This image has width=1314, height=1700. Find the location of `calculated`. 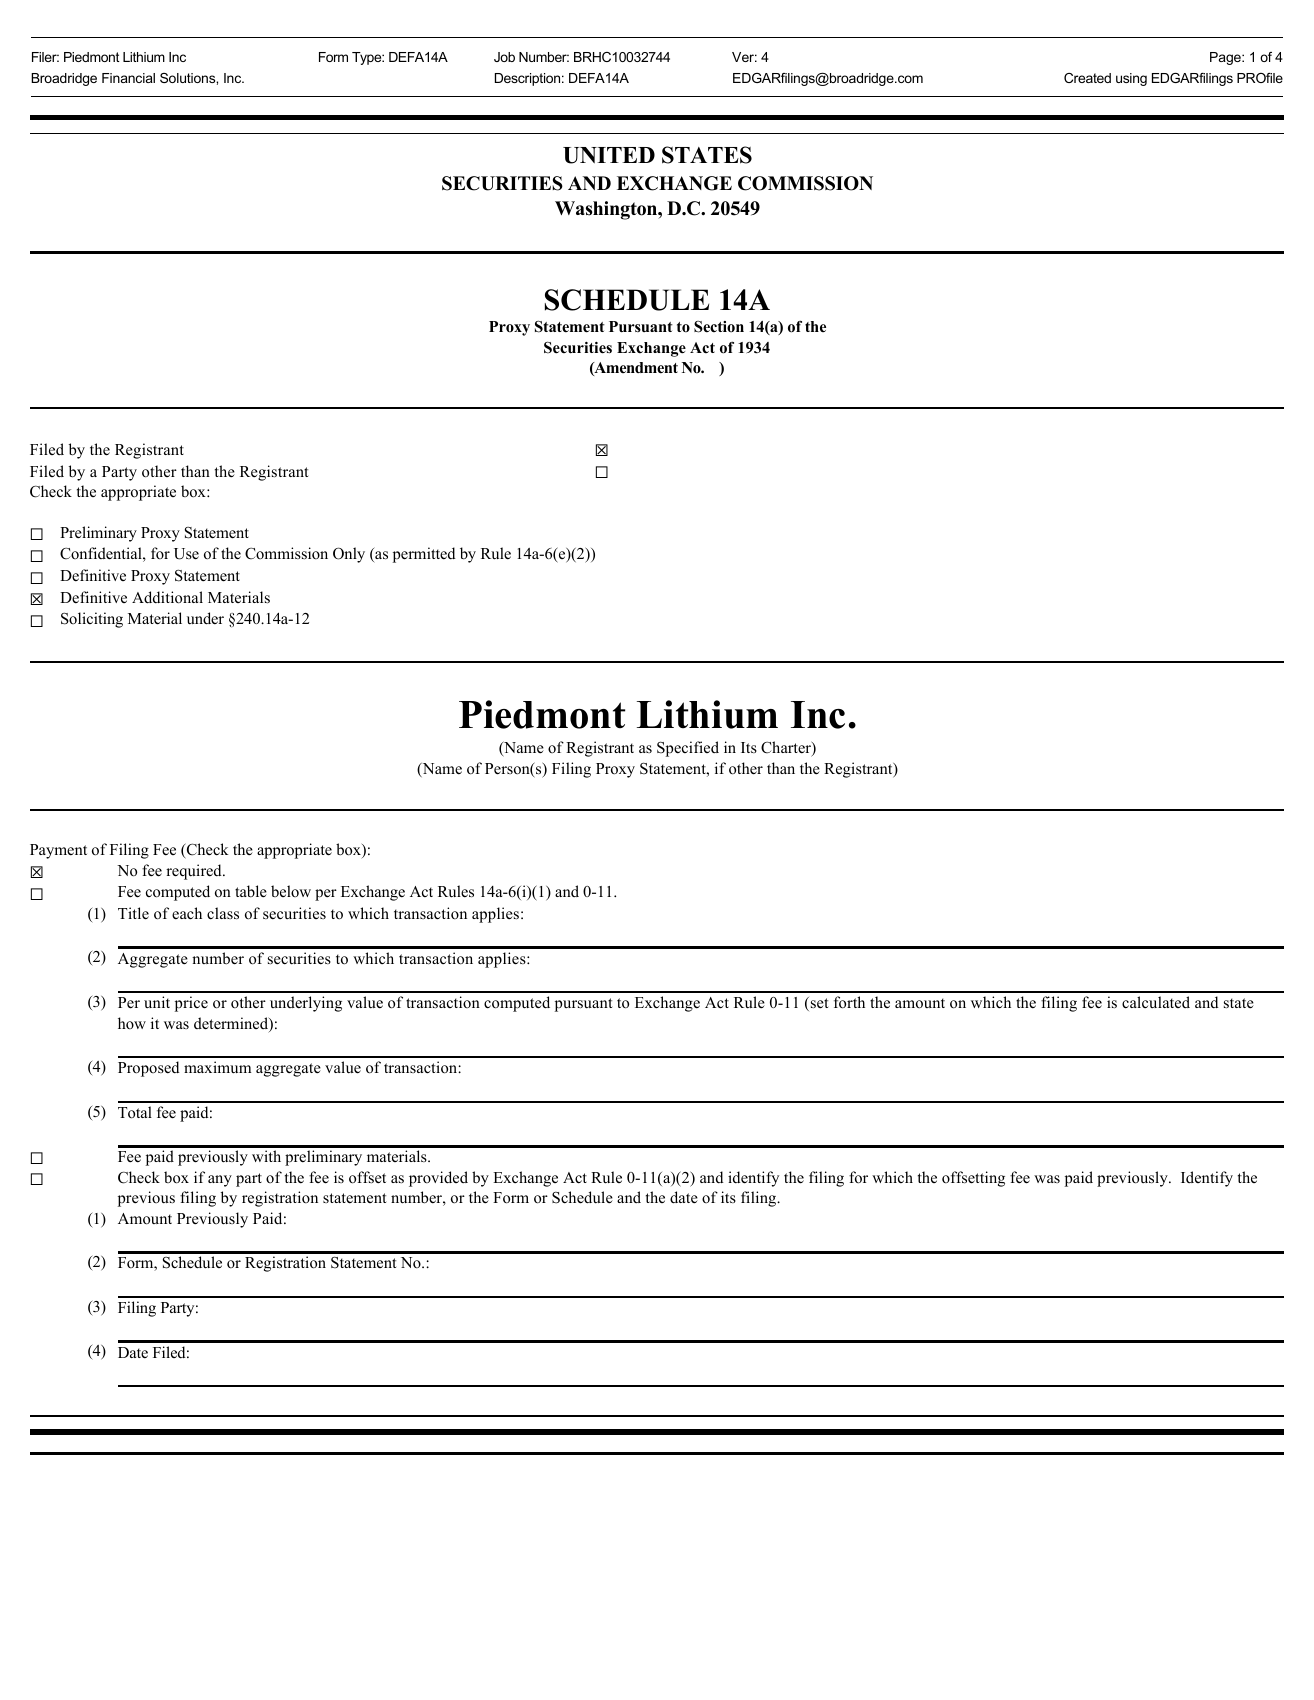

calculated is located at coordinates (1156, 1002).
